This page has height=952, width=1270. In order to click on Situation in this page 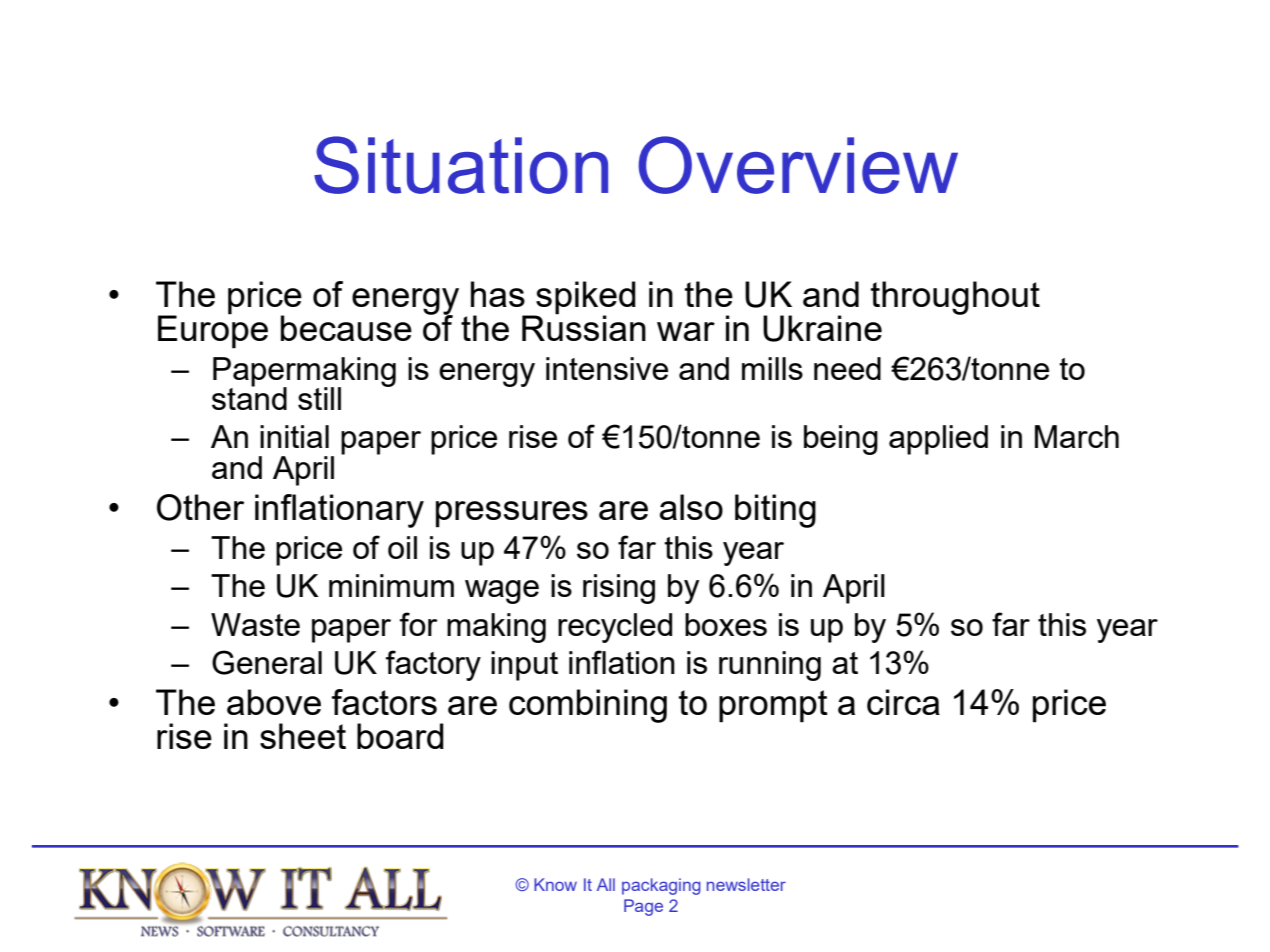, I will do `click(461, 165)`.
